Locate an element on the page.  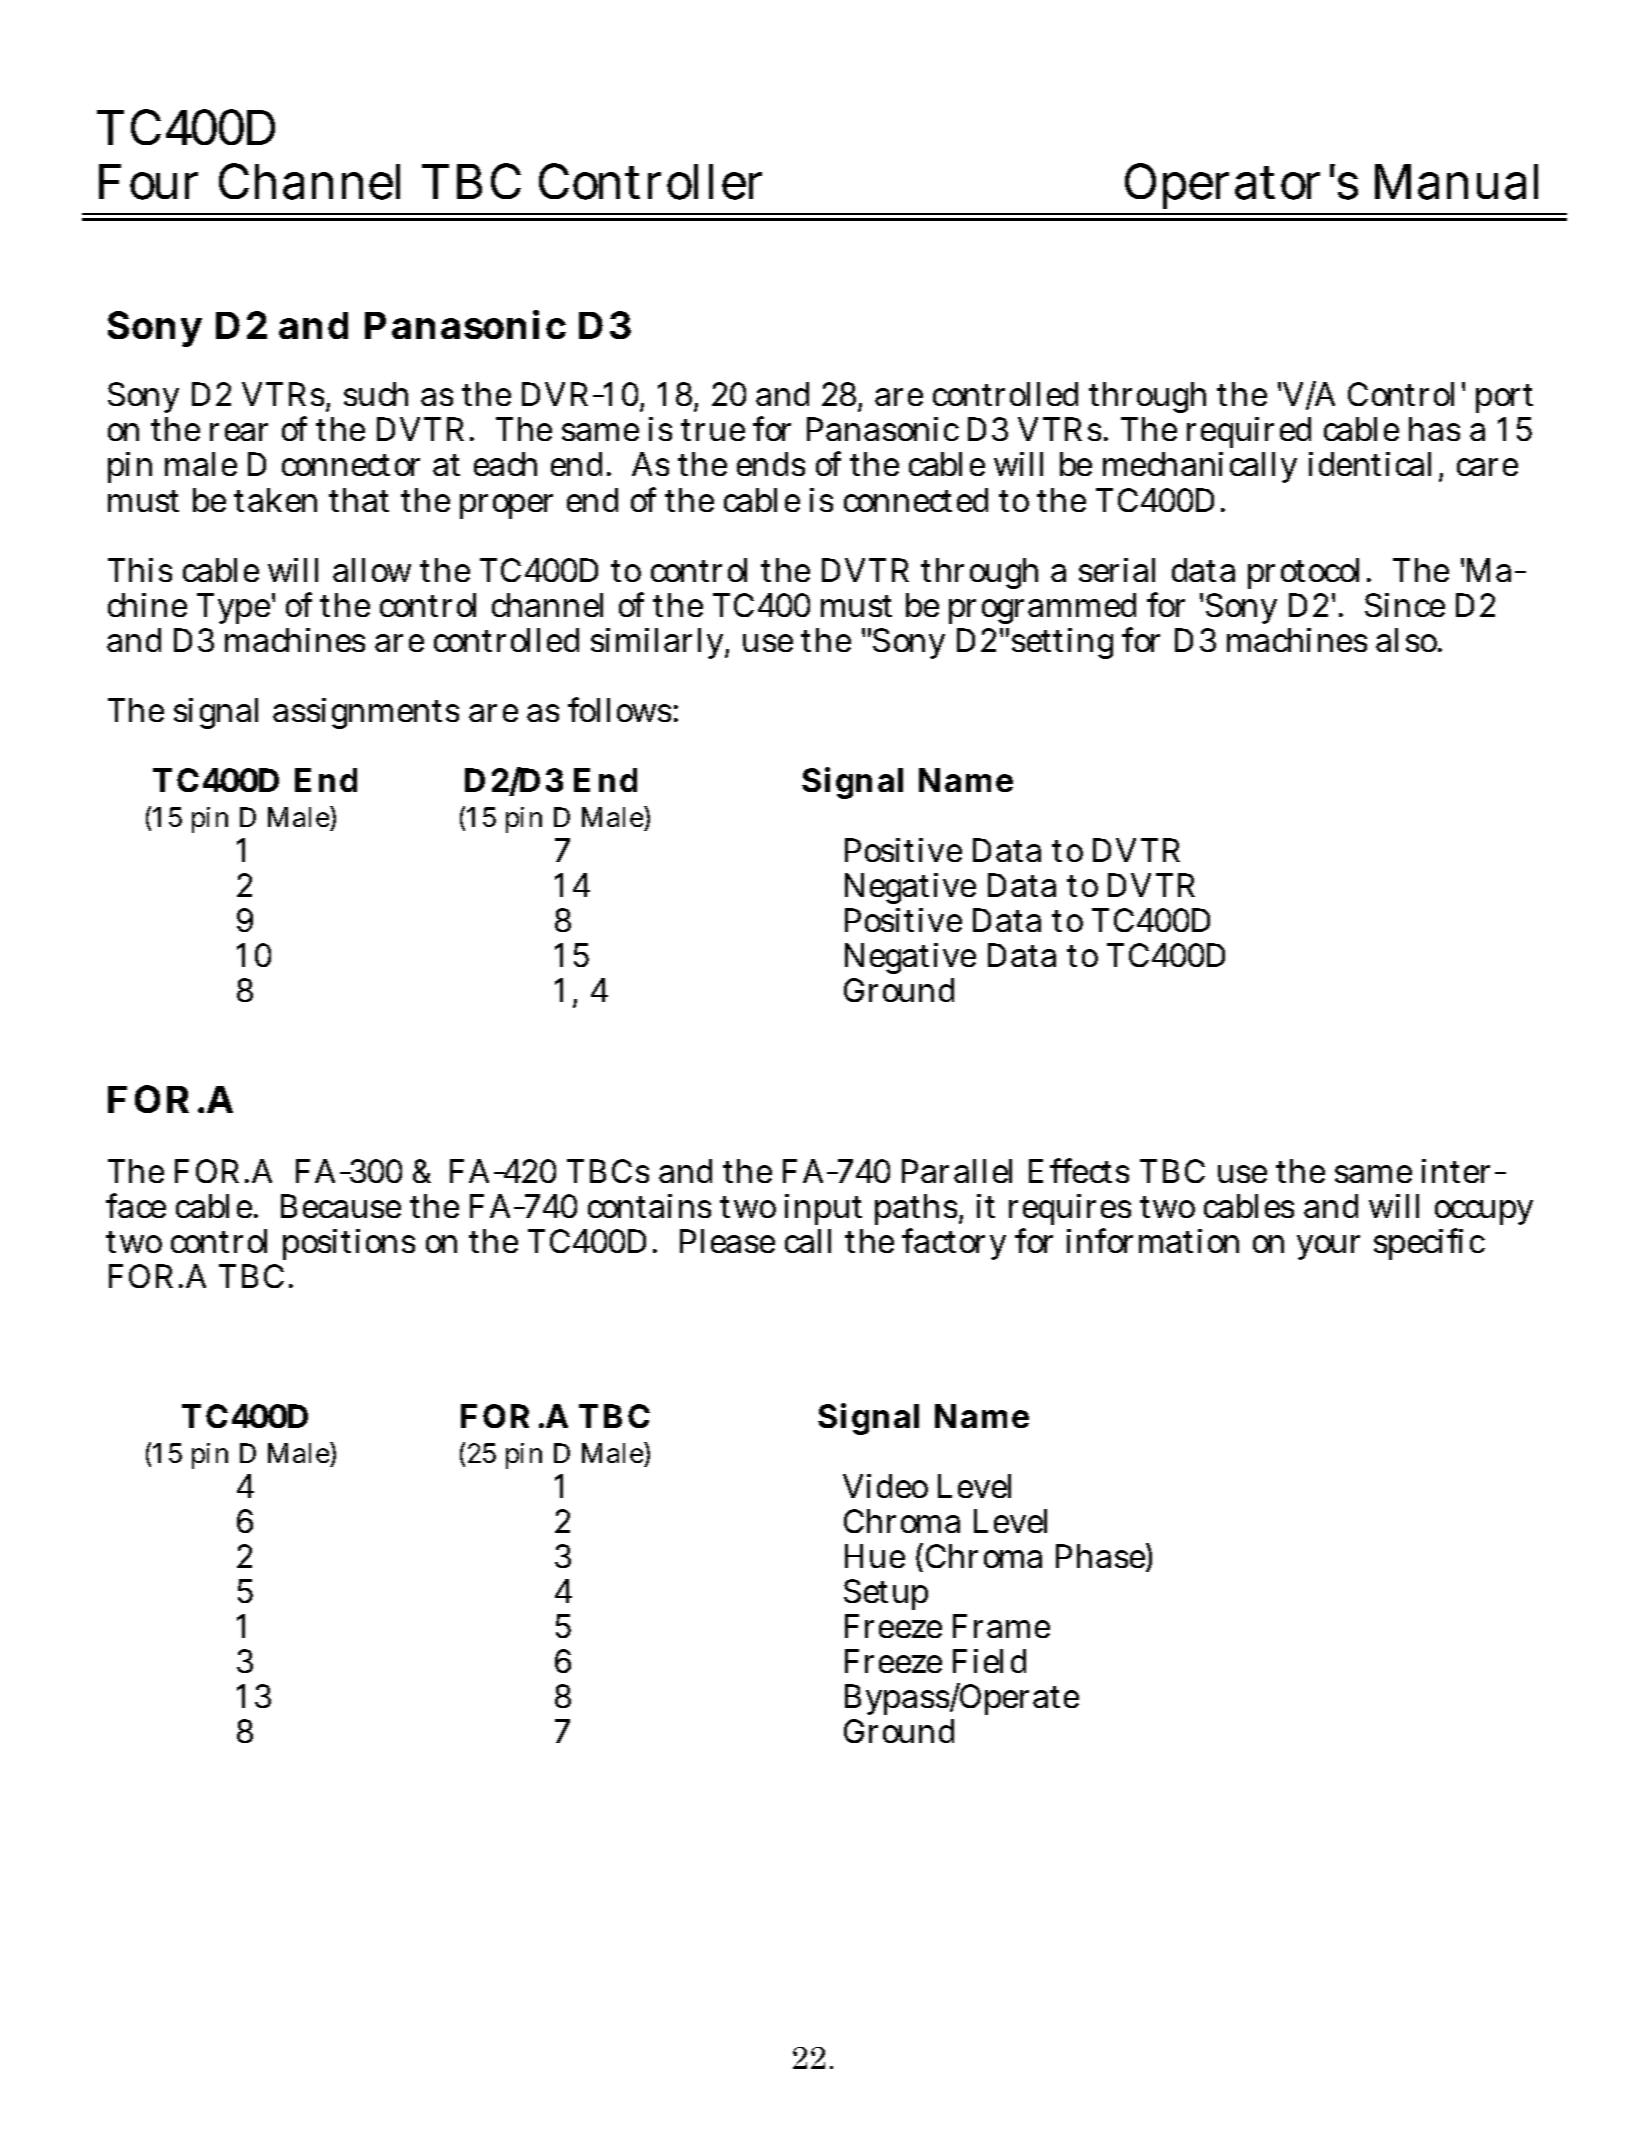
Hue is located at coordinates (875, 1556).
